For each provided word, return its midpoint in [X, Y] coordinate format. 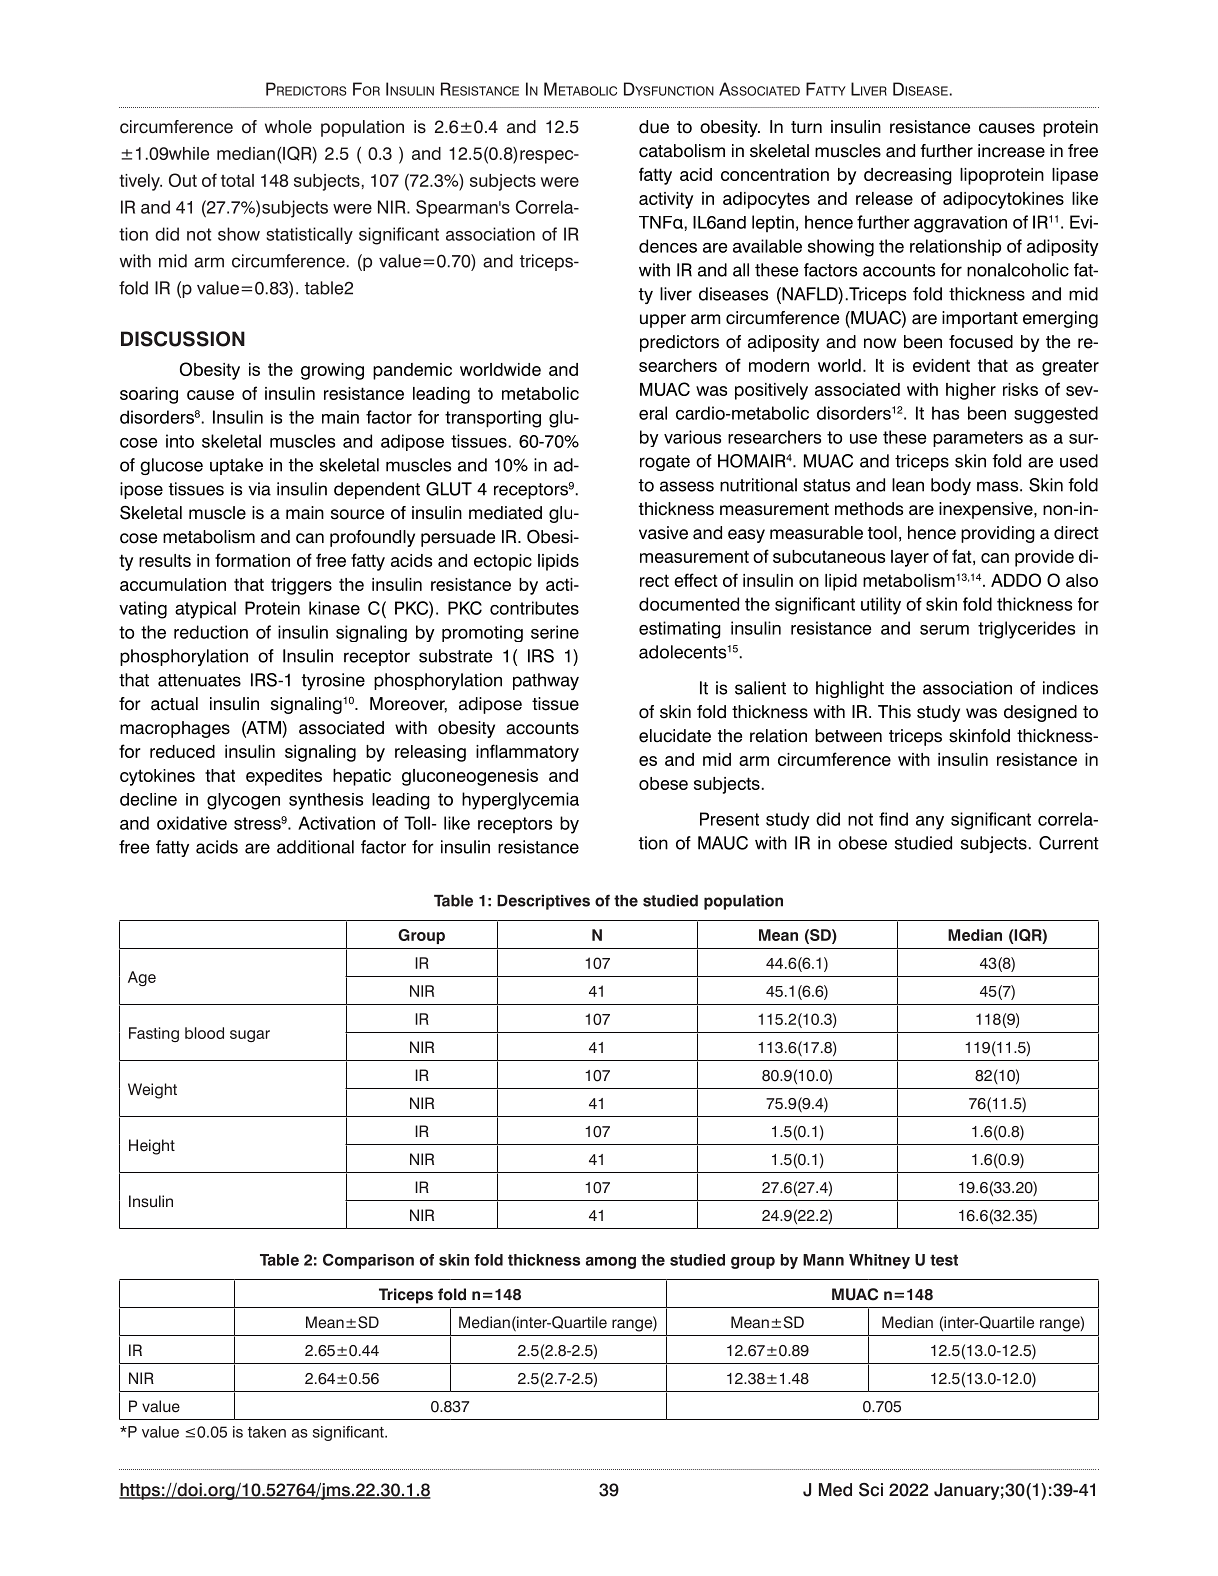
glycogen [243, 801]
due [654, 127]
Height [152, 1147]
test [944, 1260]
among [611, 1262]
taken [267, 1432]
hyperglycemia [520, 801]
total [237, 180]
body [951, 486]
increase [1011, 151]
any [930, 823]
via [259, 489]
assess [687, 486]
